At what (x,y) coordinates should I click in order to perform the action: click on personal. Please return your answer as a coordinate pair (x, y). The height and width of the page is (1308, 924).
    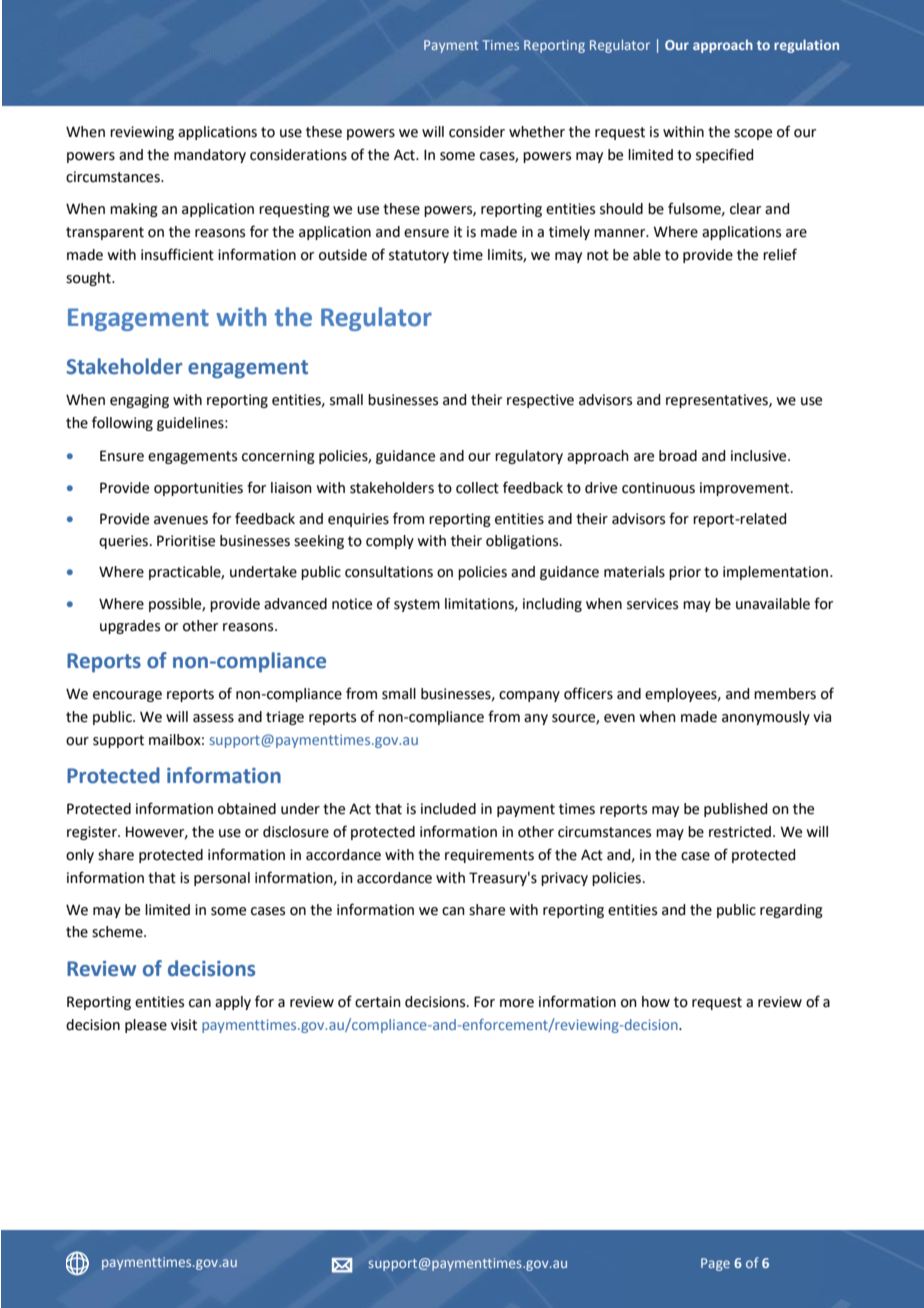
    Looking at the image, I should click on (222, 879).
